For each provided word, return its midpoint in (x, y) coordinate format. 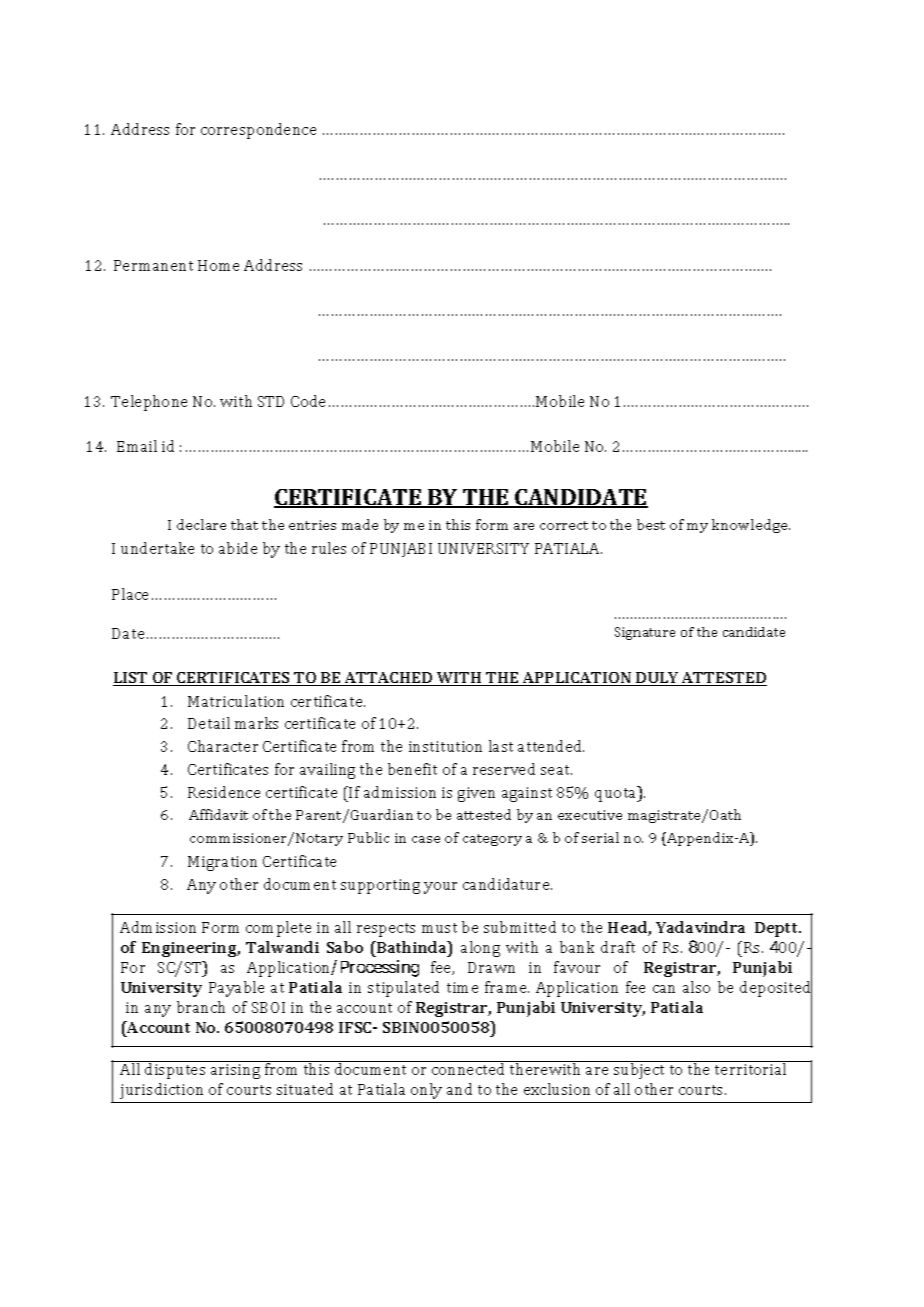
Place (130, 594)
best (651, 524)
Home (218, 265)
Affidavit (218, 814)
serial (600, 837)
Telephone (149, 403)
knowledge (751, 526)
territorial (751, 1068)
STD (271, 401)
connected (469, 1068)
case (426, 839)
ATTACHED (389, 679)
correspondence (258, 131)
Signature (645, 633)
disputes (175, 1070)
